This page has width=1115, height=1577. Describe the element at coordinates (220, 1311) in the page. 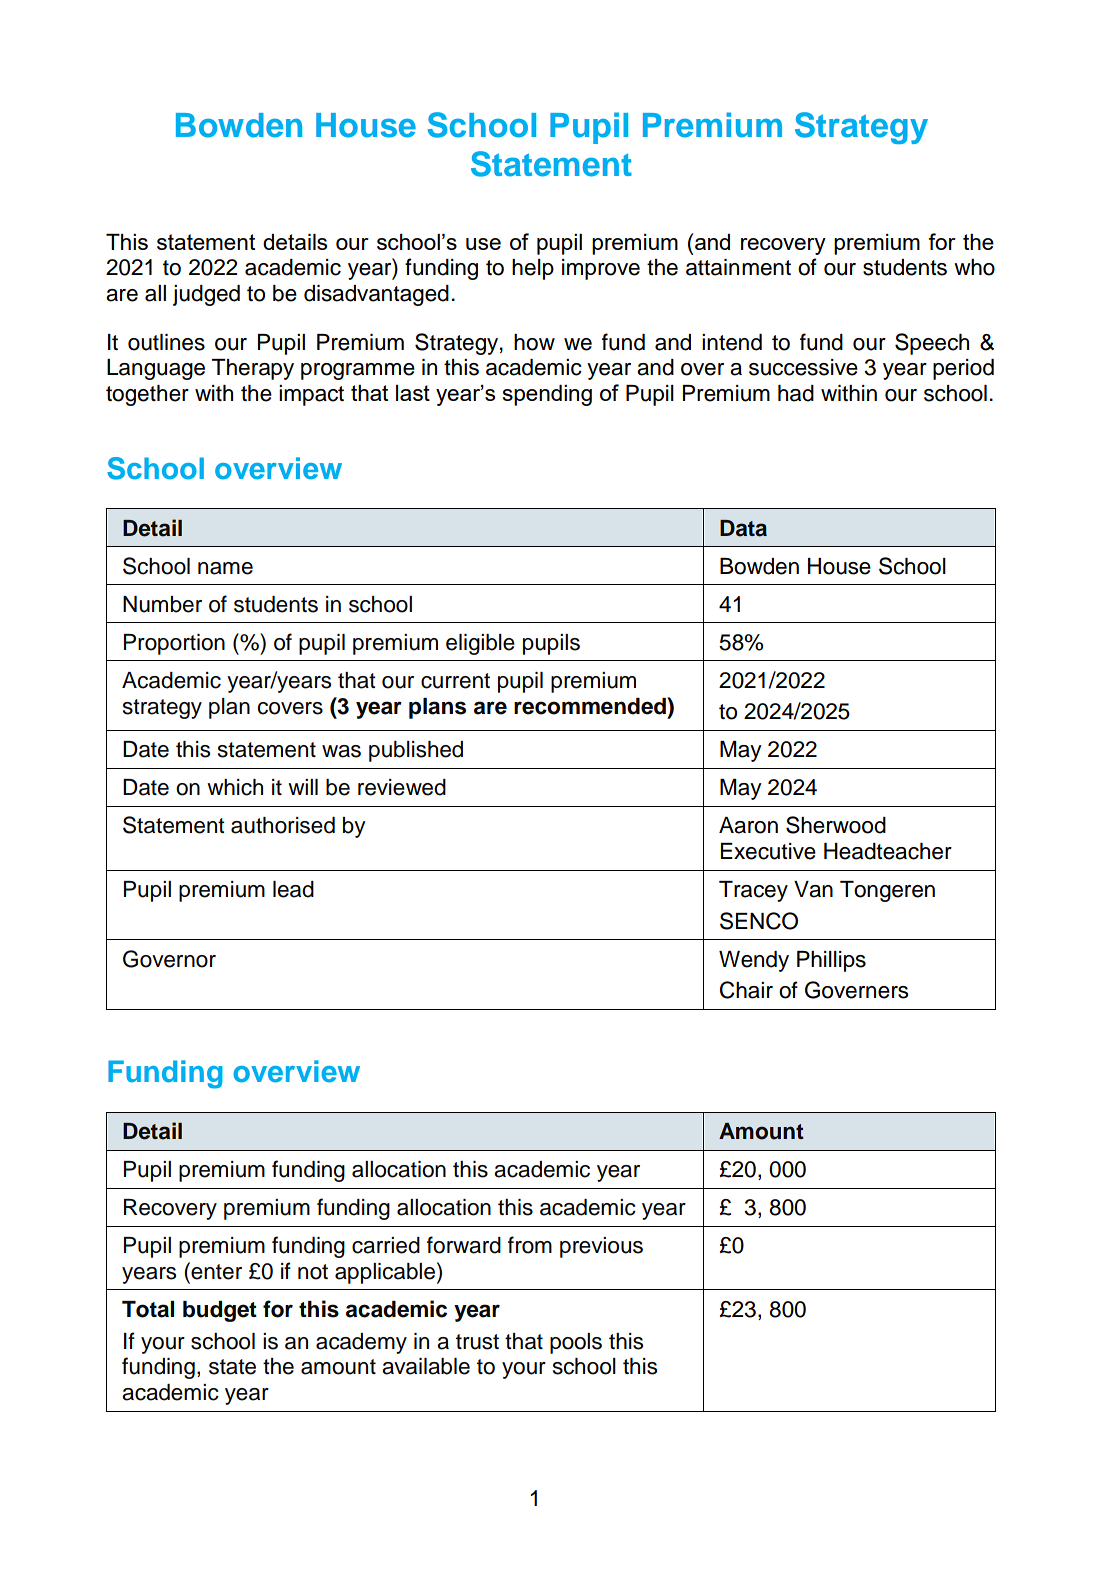

I see `budget` at that location.
